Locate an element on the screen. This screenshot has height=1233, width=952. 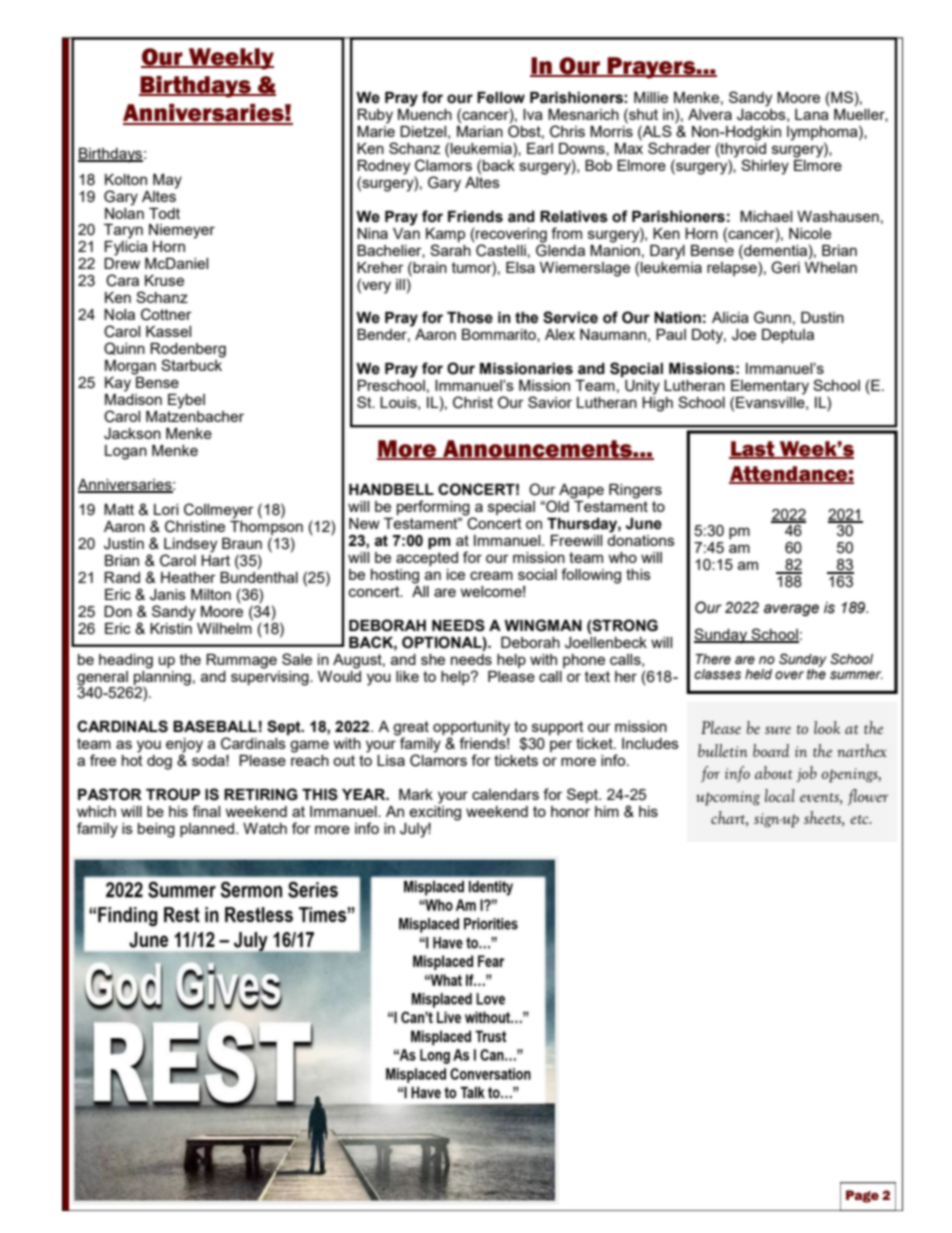
planned is located at coordinates (207, 830).
